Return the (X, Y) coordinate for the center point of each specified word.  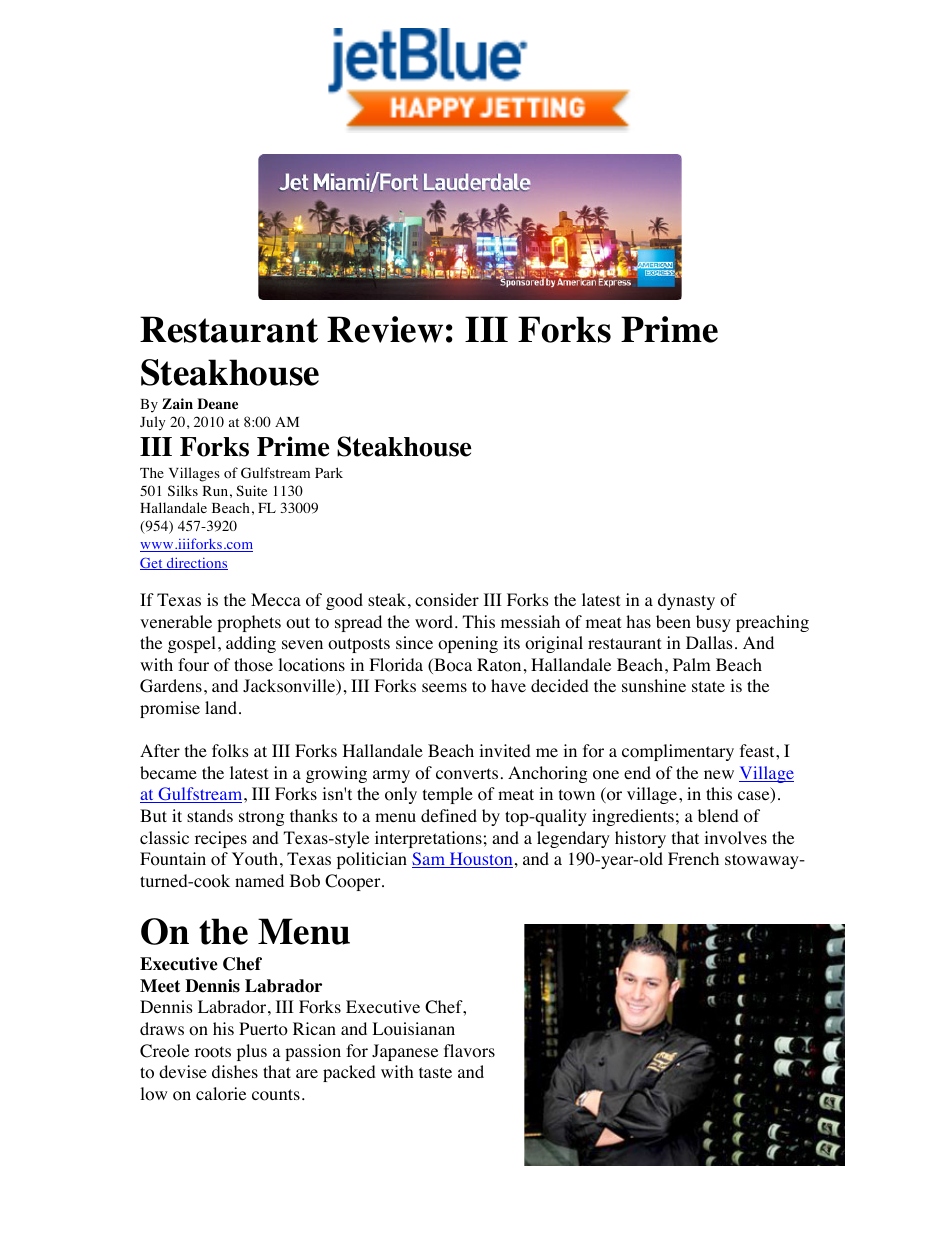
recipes (221, 839)
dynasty (686, 601)
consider (447, 600)
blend (718, 815)
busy (713, 623)
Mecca (276, 599)
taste (435, 1072)
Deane (217, 403)
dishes (235, 1071)
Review (385, 329)
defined (449, 815)
